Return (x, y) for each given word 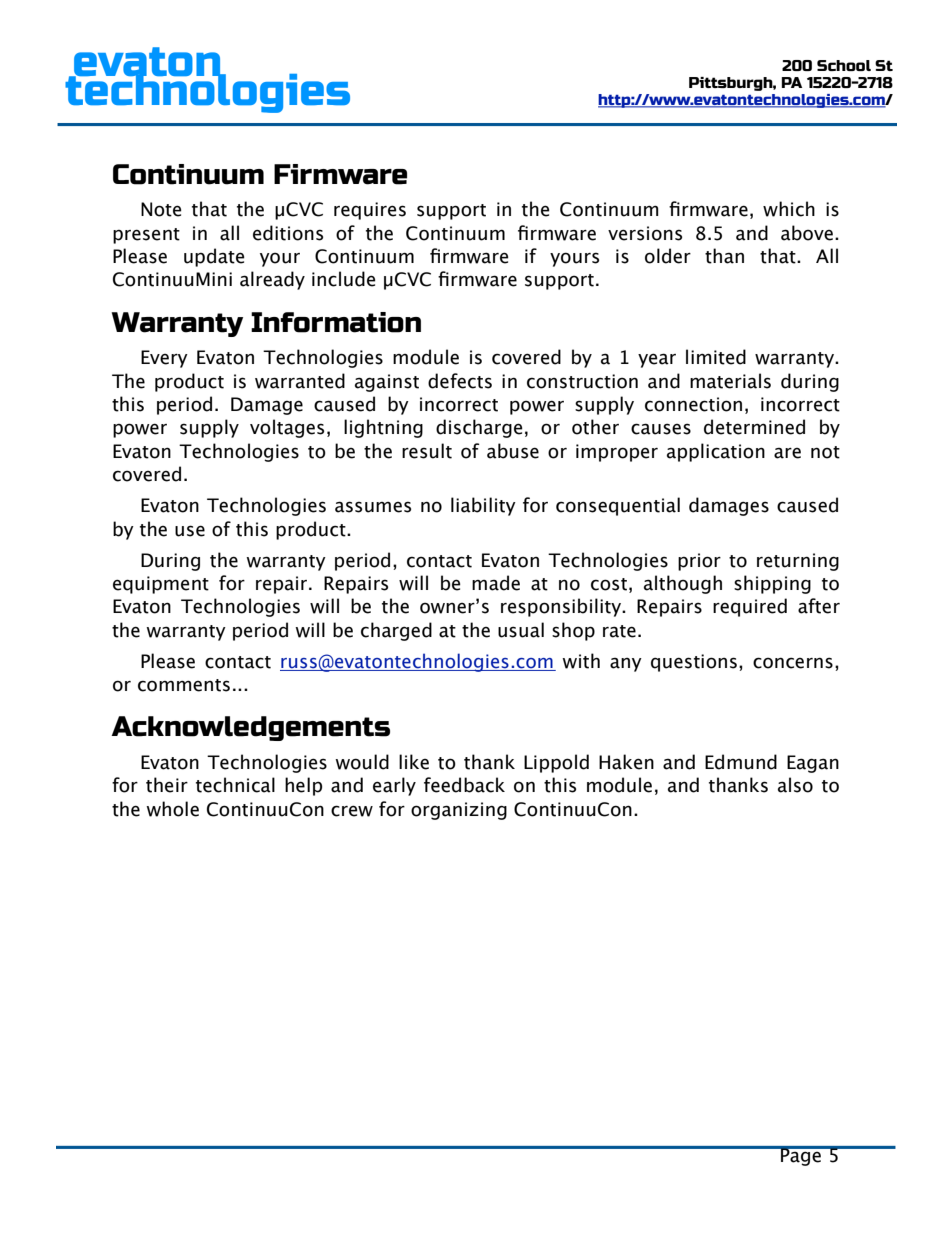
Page (801, 1156)
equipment (161, 585)
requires (370, 211)
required (750, 607)
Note (161, 209)
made (496, 583)
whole (172, 809)
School (844, 65)
